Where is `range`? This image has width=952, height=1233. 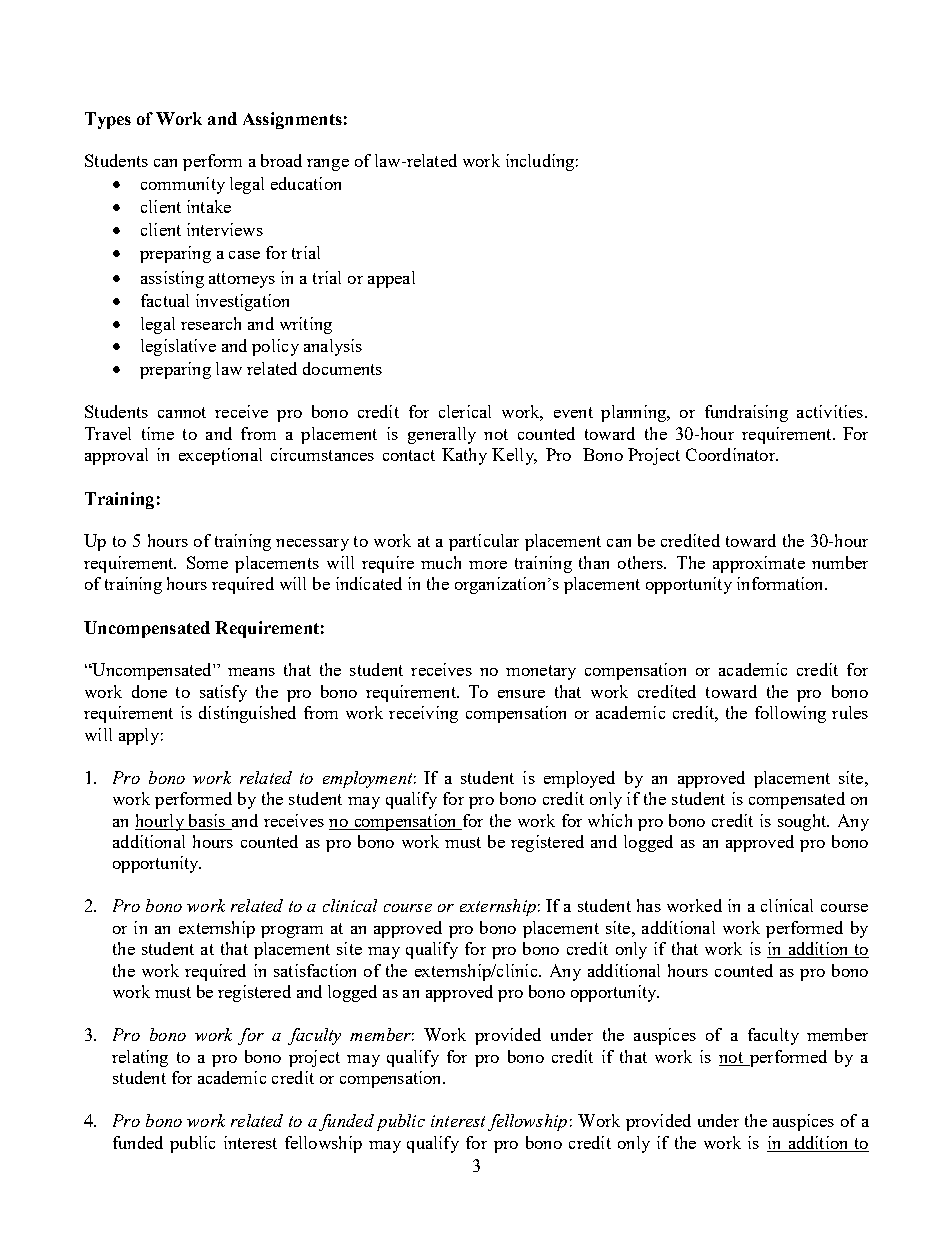
range is located at coordinates (328, 165).
